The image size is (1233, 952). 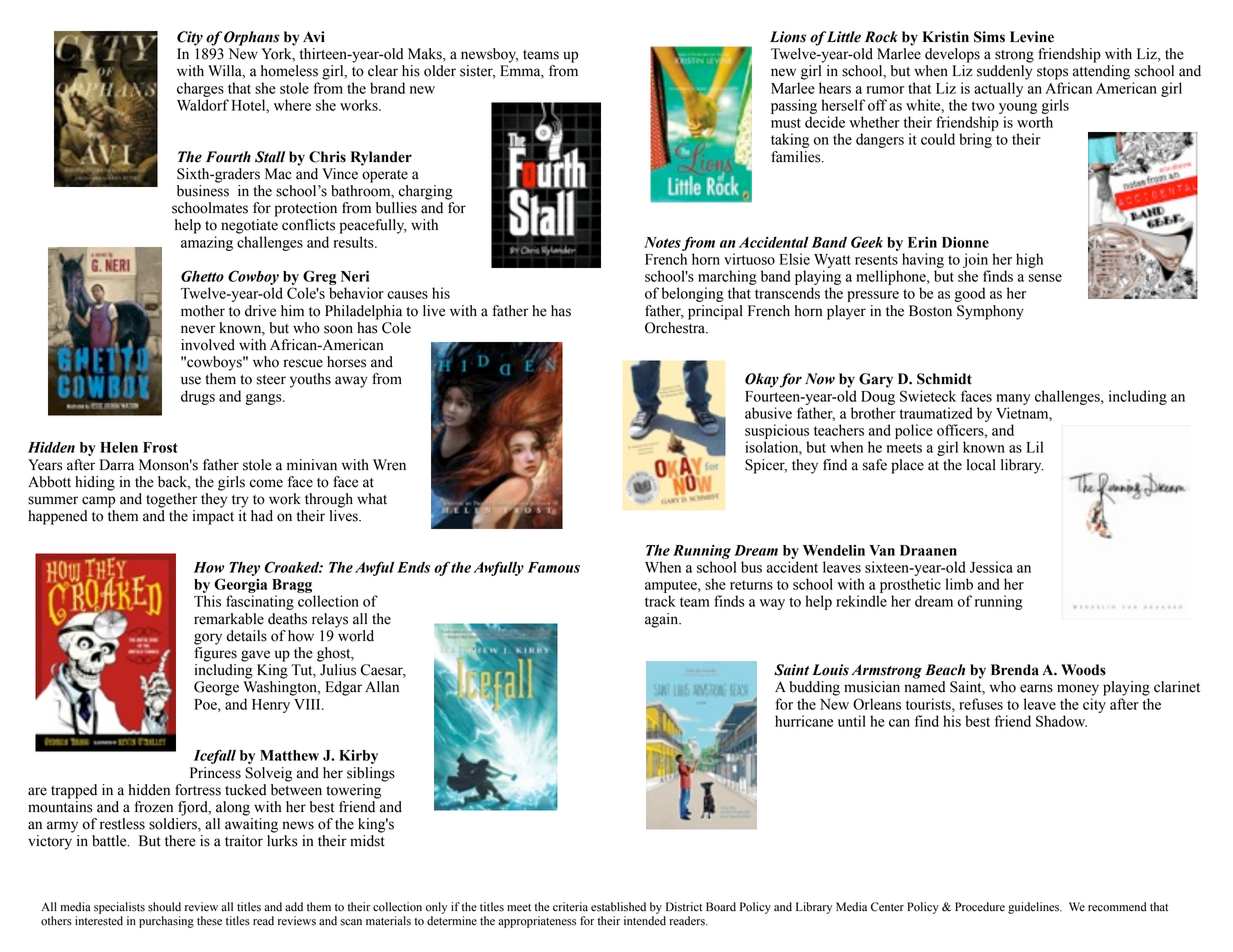 What do you see at coordinates (440, 71) in the screenshot?
I see `older` at bounding box center [440, 71].
